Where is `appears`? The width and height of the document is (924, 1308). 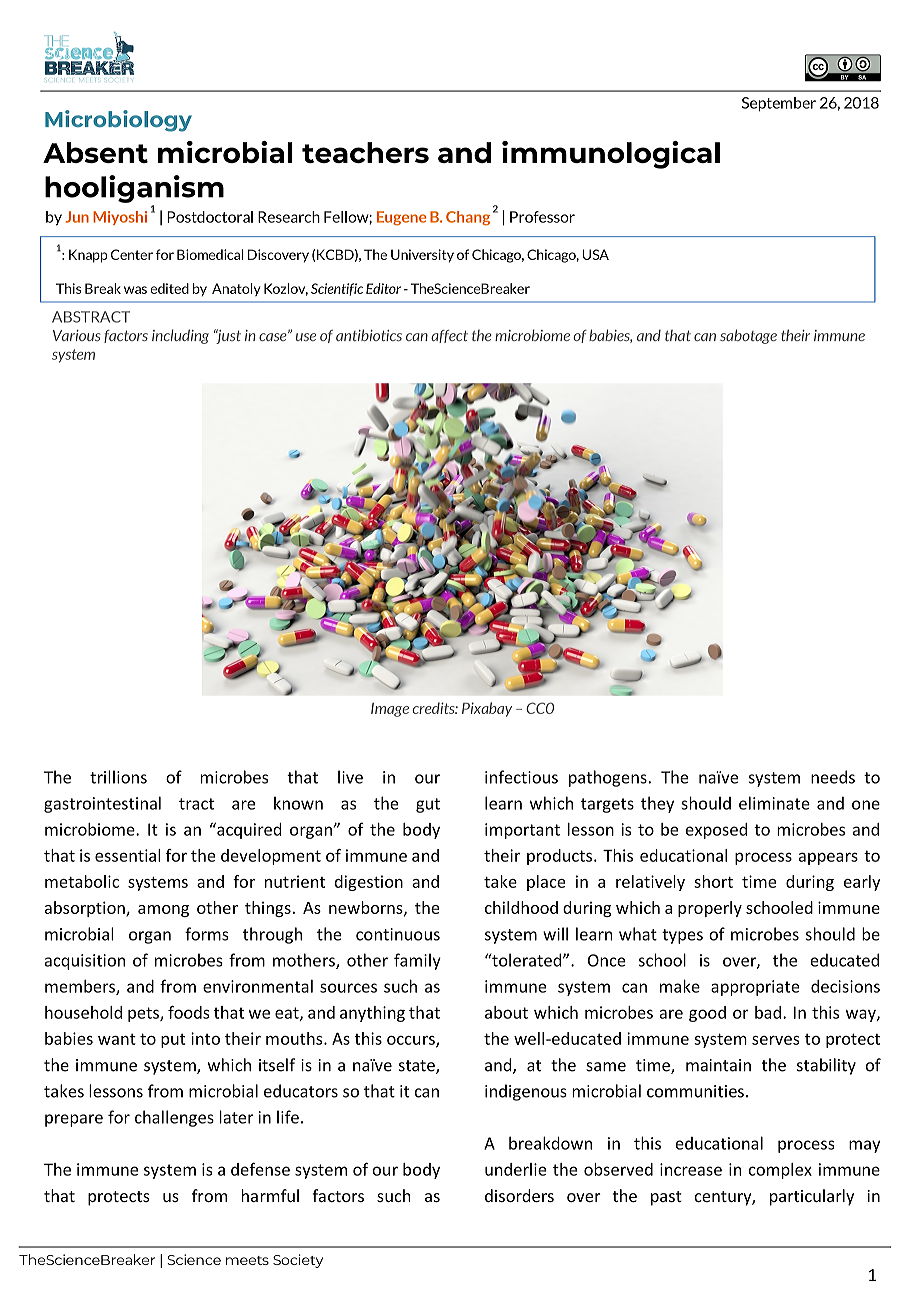
appears is located at coordinates (828, 858).
